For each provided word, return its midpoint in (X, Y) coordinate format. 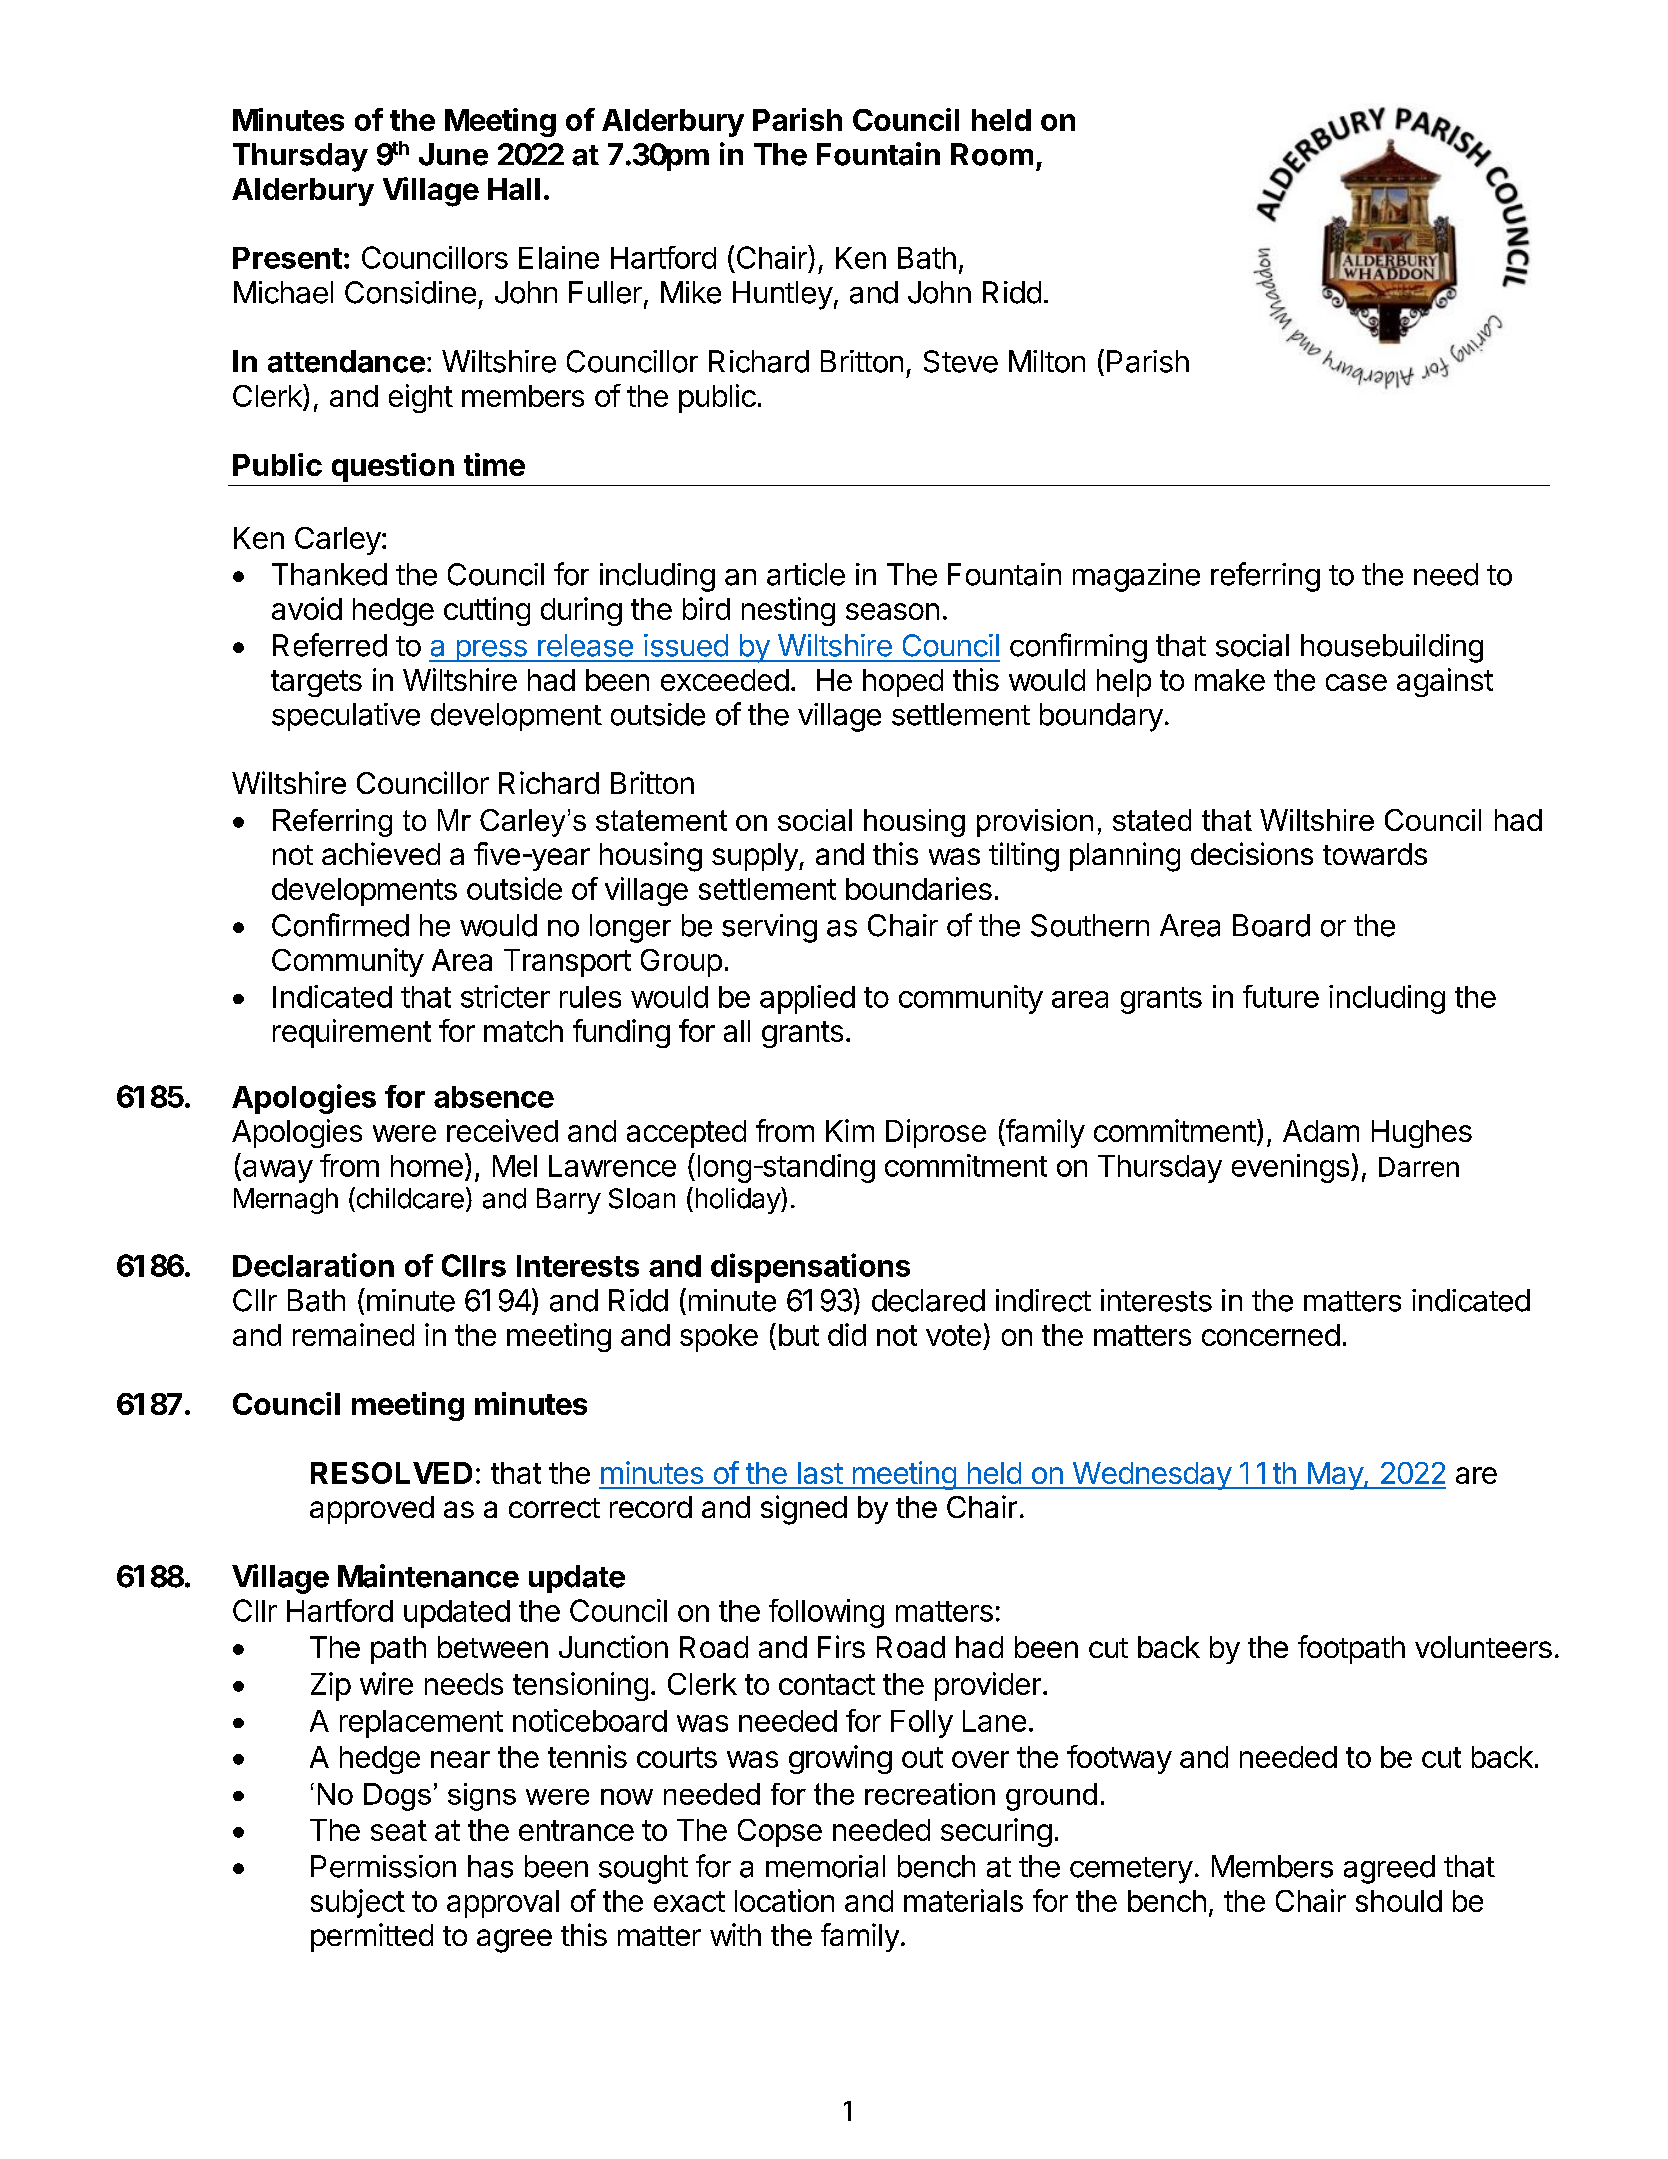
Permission (383, 1866)
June (453, 154)
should (1399, 1901)
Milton (1047, 361)
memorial (825, 1866)
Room (992, 154)
